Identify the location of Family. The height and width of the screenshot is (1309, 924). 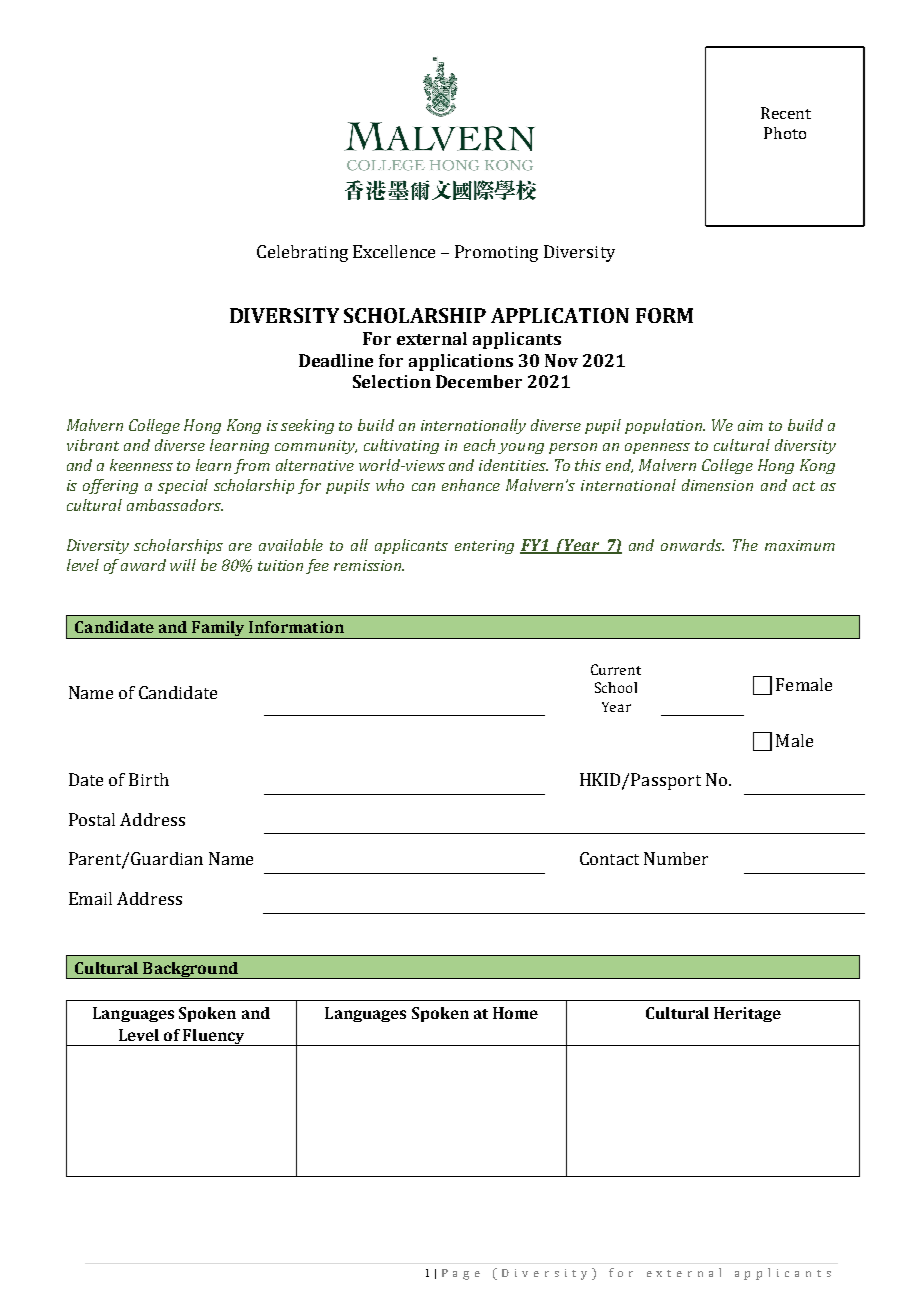
(219, 630).
